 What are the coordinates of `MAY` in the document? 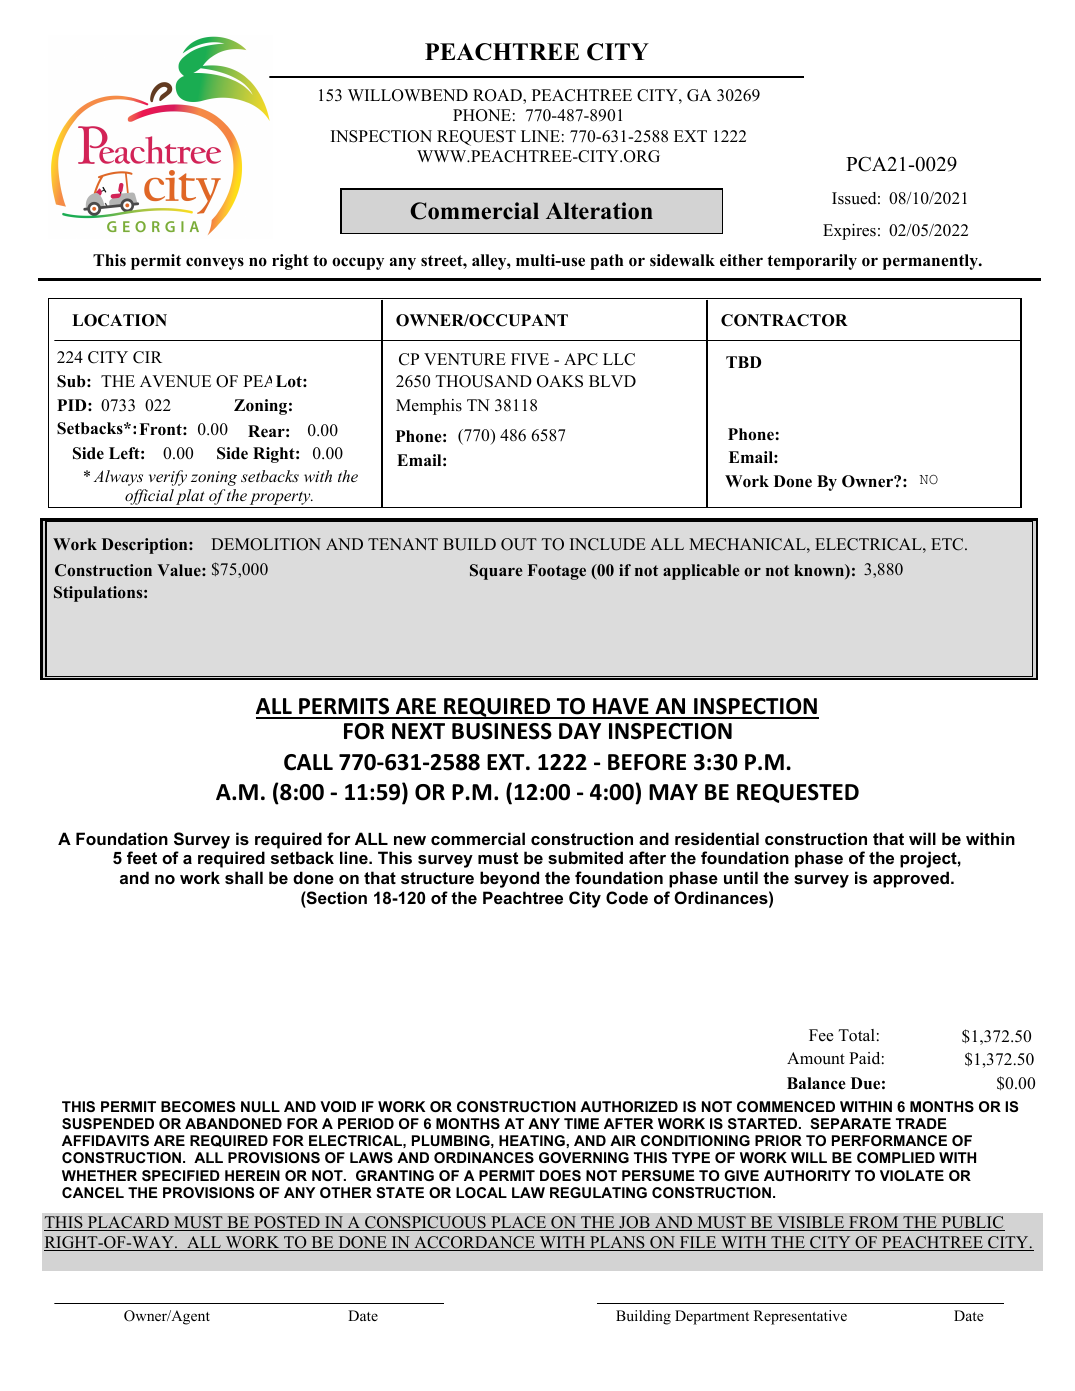 It's located at (673, 792).
